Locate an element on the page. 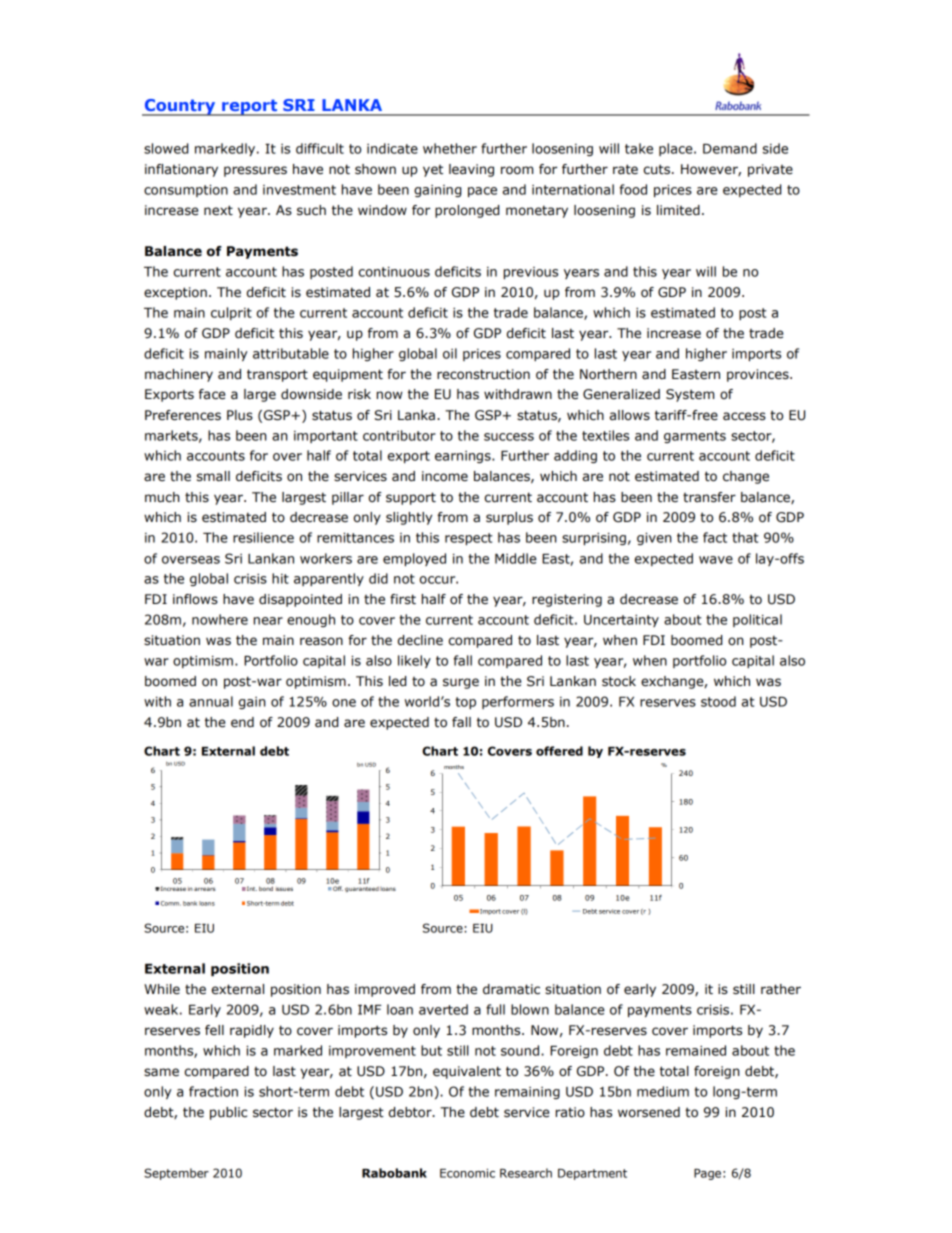  nowhere is located at coordinates (220, 619).
